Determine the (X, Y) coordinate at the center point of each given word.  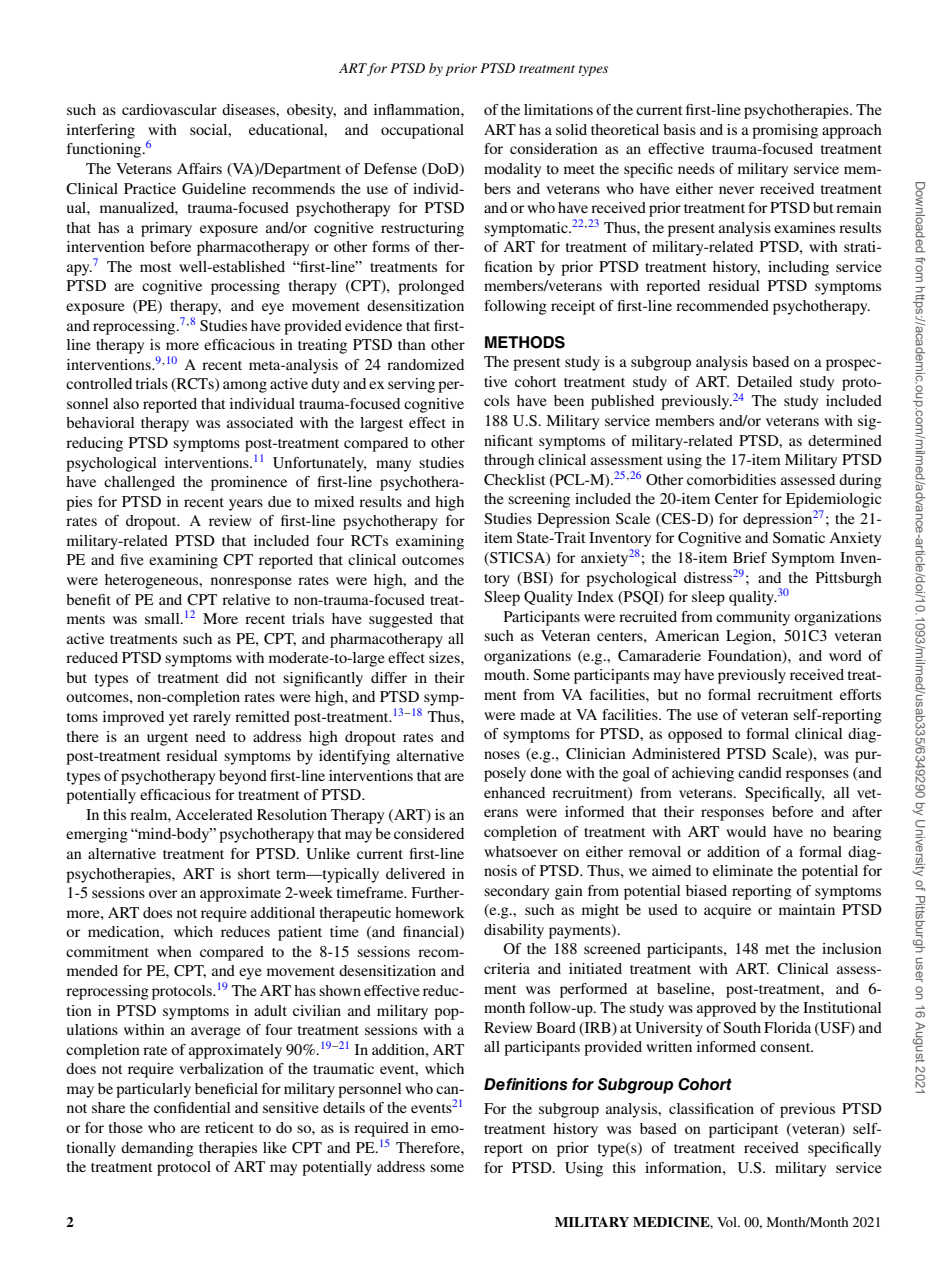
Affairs (199, 168)
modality (512, 170)
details (344, 1107)
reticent (229, 1127)
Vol (728, 1222)
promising (785, 131)
